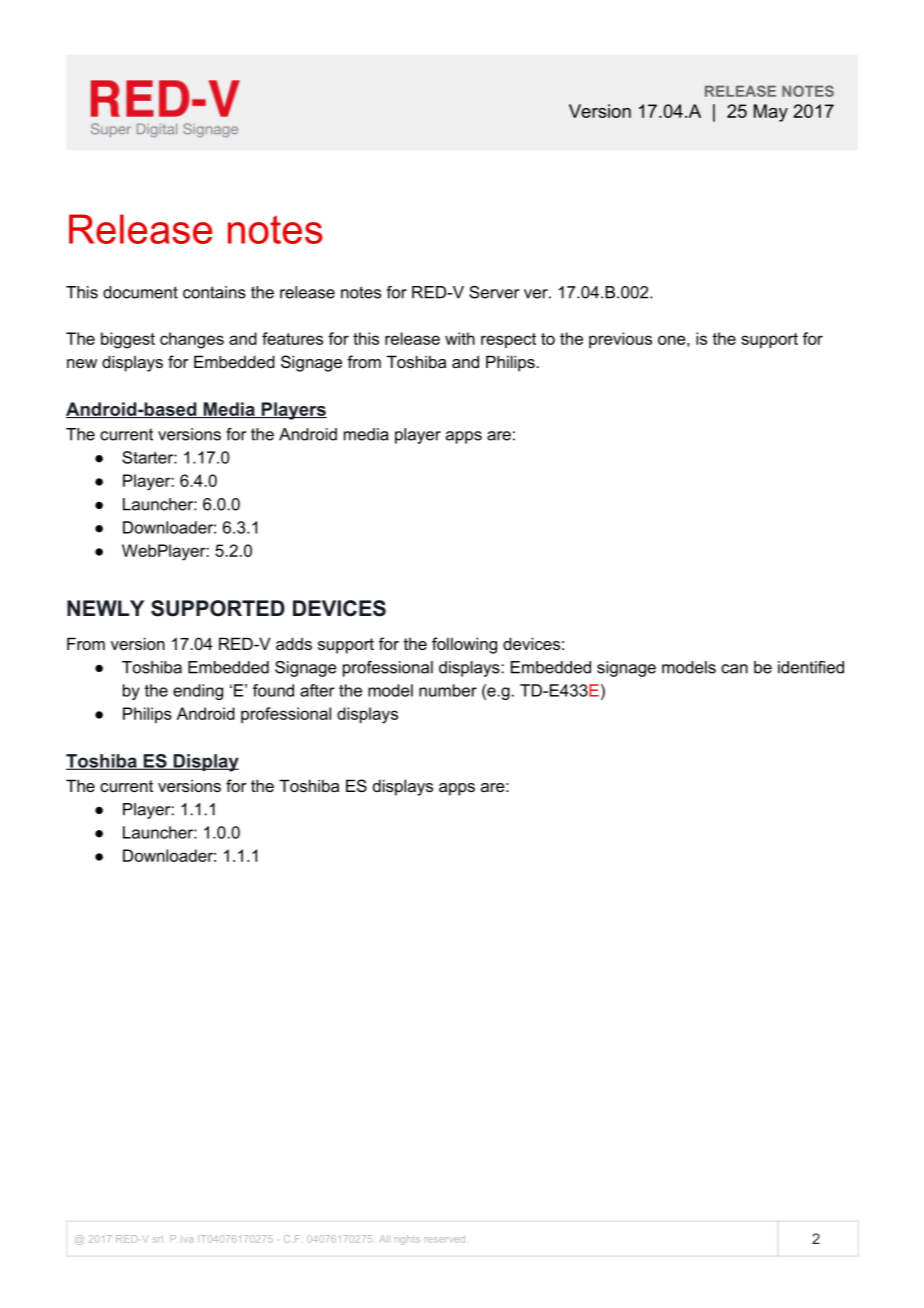 This screenshot has width=924, height=1308. Describe the element at coordinates (448, 690) in the screenshot. I see `number` at that location.
